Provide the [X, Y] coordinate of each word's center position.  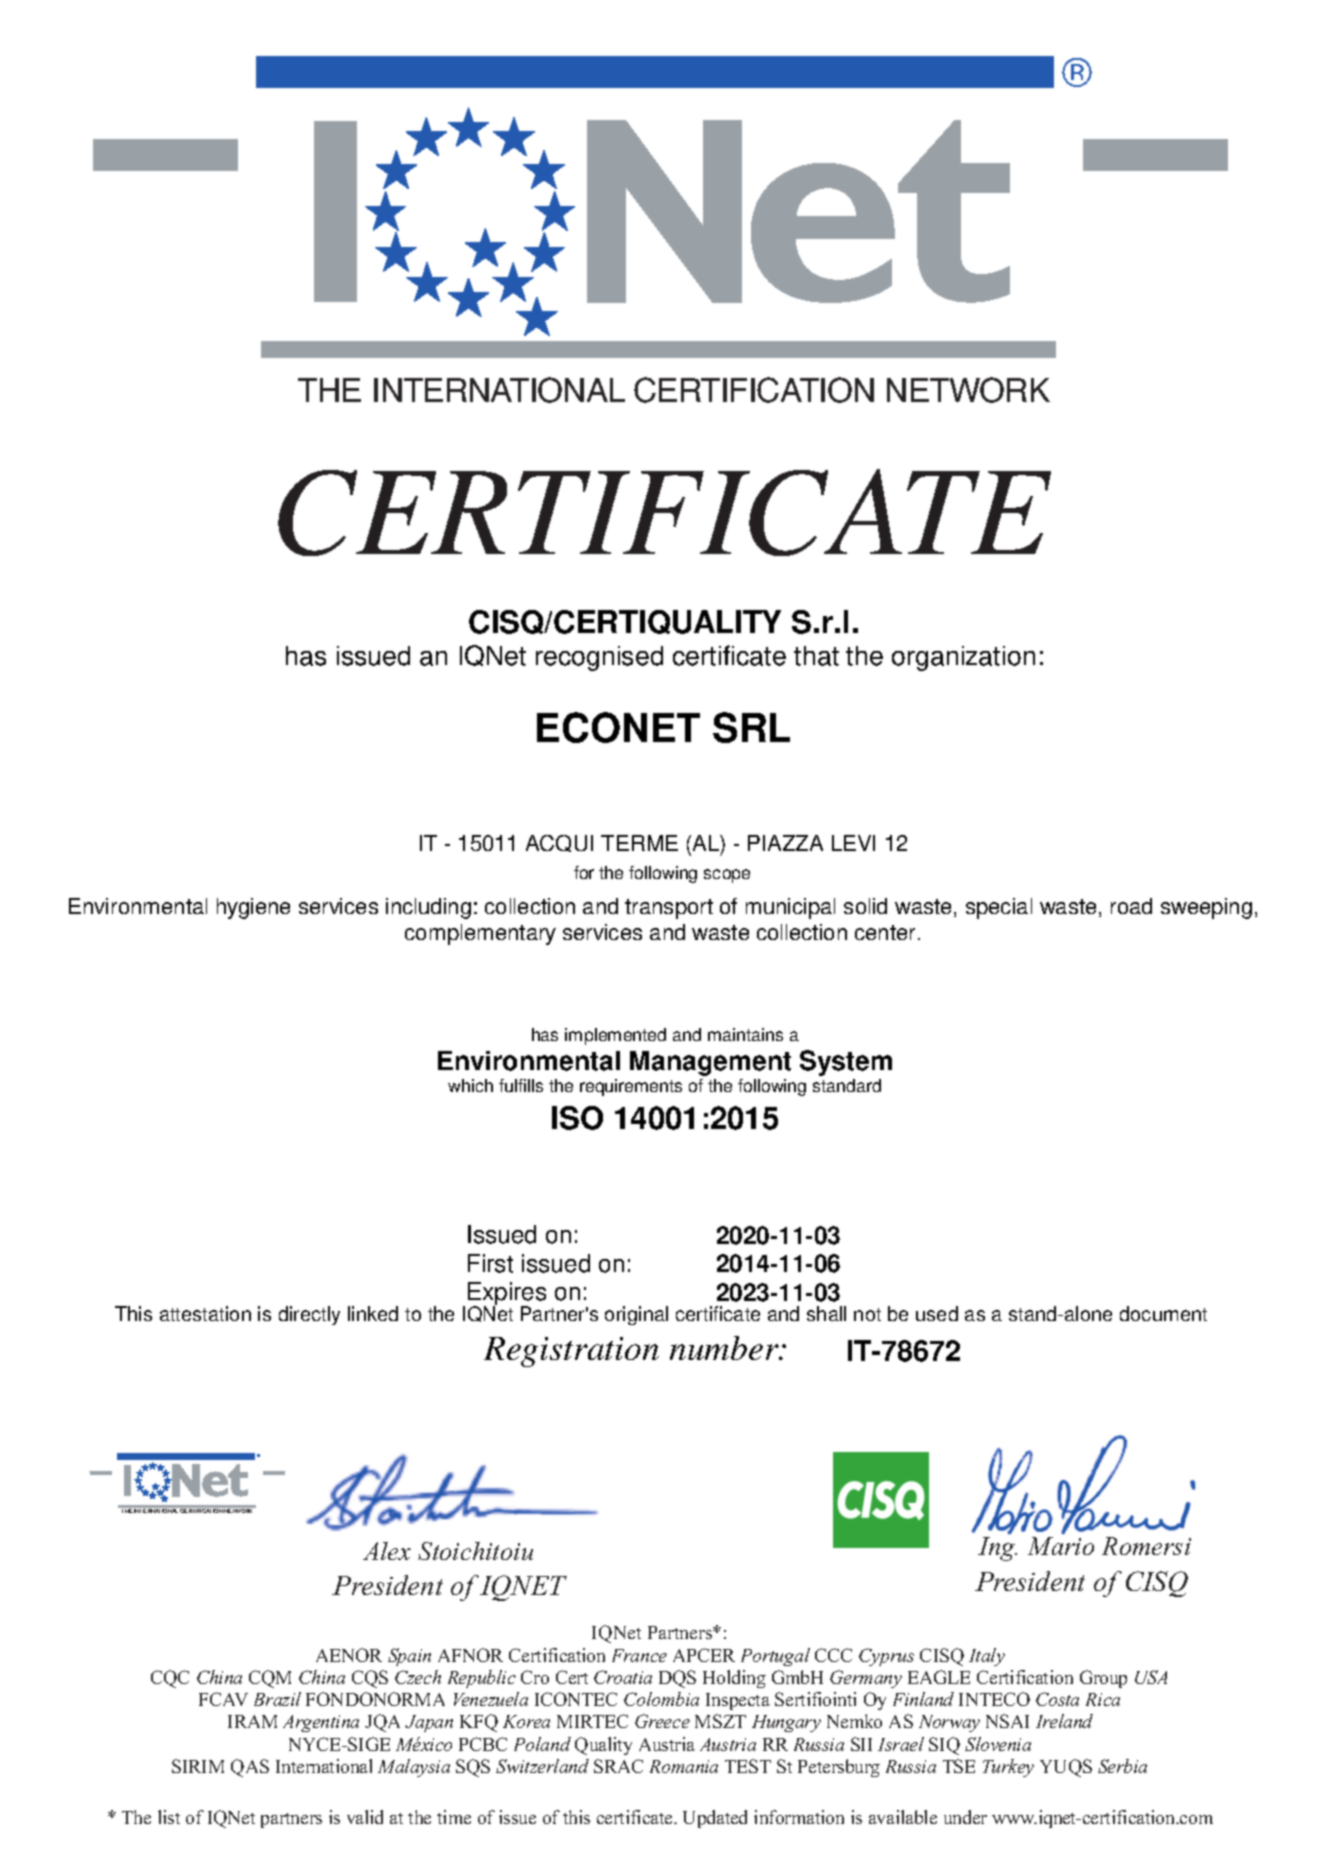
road [1131, 906]
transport [669, 909]
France [639, 1655]
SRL [751, 727]
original [636, 1315]
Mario [1061, 1546]
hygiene [253, 908]
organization [963, 658]
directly [309, 1315]
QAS [250, 1768]
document [1163, 1313]
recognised [599, 658]
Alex [387, 1551]
